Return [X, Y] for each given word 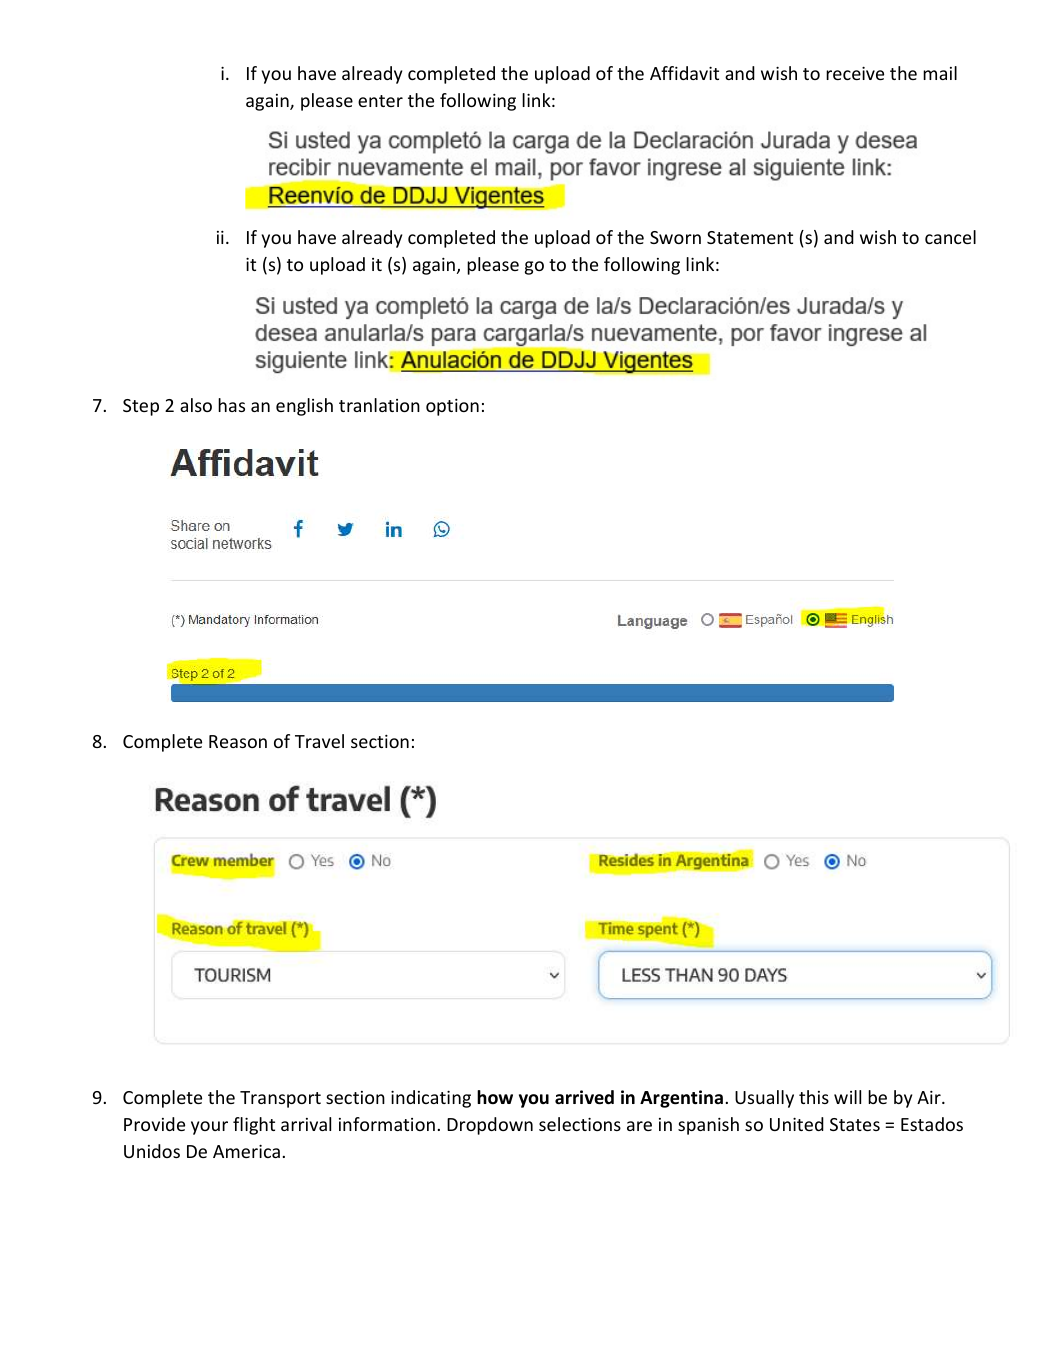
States [855, 1124]
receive [855, 73]
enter [380, 101]
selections [580, 1124]
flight [254, 1126]
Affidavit [684, 73]
